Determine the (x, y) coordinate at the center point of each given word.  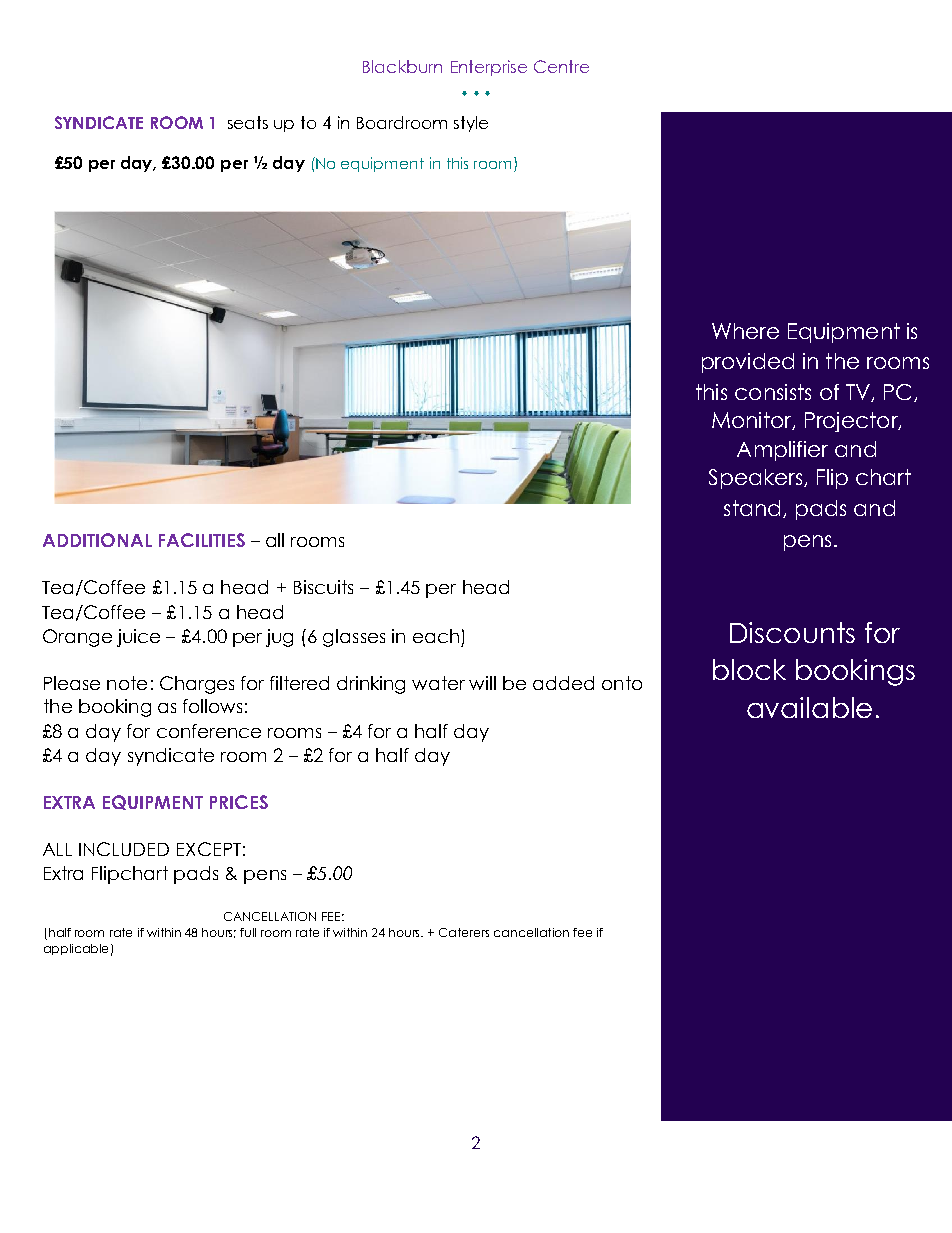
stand (752, 508)
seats (248, 122)
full (248, 932)
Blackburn (402, 66)
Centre (561, 66)
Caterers (464, 932)
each (436, 636)
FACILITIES (202, 540)
